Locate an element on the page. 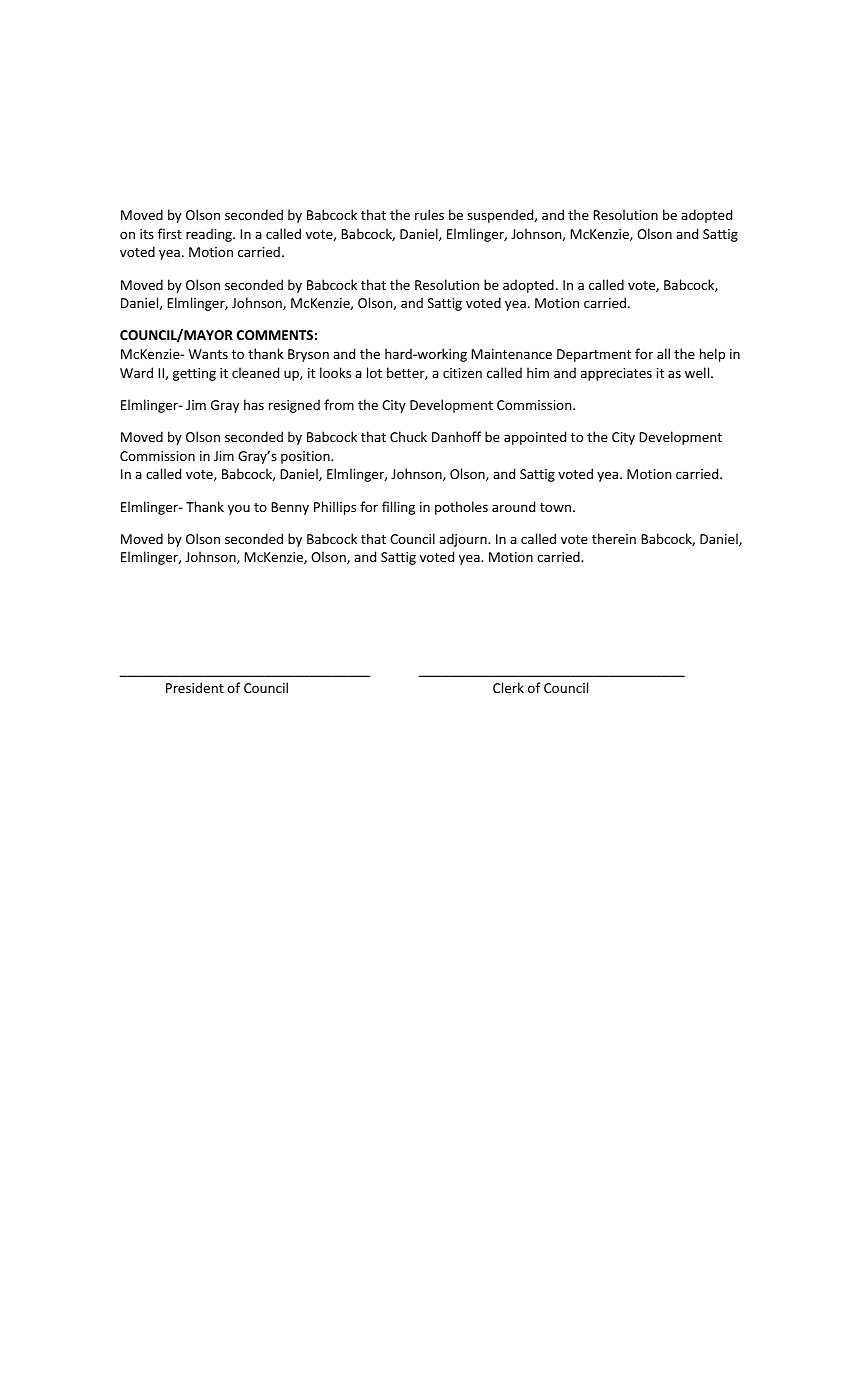  Clerk is located at coordinates (508, 687).
